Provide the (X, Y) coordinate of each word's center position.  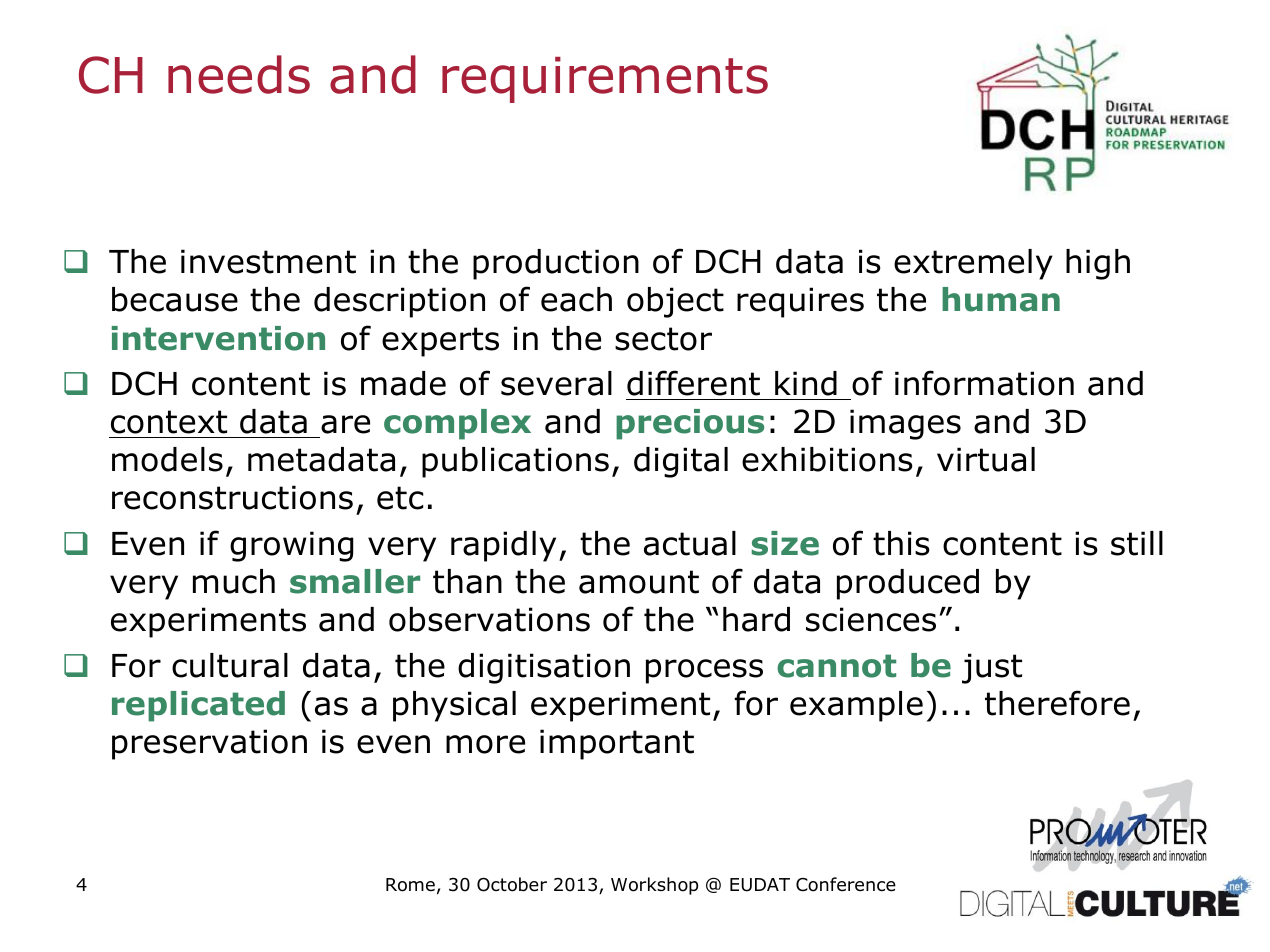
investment (268, 261)
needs (239, 74)
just (992, 668)
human (1001, 299)
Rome (410, 885)
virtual (986, 459)
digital (681, 462)
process (704, 671)
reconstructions (232, 497)
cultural (230, 665)
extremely (973, 264)
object (675, 302)
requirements (605, 80)
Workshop (654, 886)
